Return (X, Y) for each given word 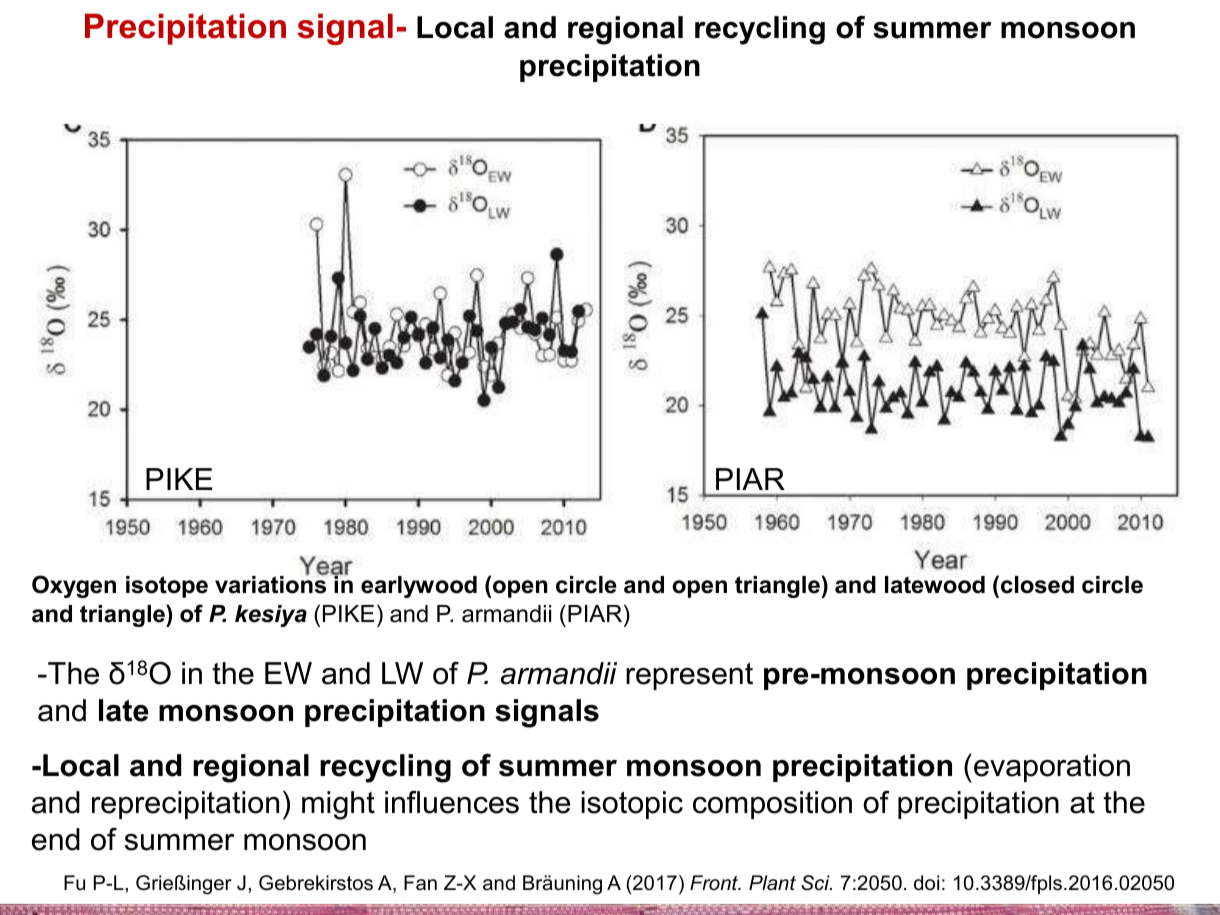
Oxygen (74, 586)
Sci (816, 883)
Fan (420, 882)
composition (772, 805)
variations (271, 584)
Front (715, 883)
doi (926, 883)
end (56, 839)
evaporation (1052, 768)
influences (452, 802)
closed (1037, 585)
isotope (167, 587)
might (338, 805)
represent (689, 676)
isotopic (632, 805)
